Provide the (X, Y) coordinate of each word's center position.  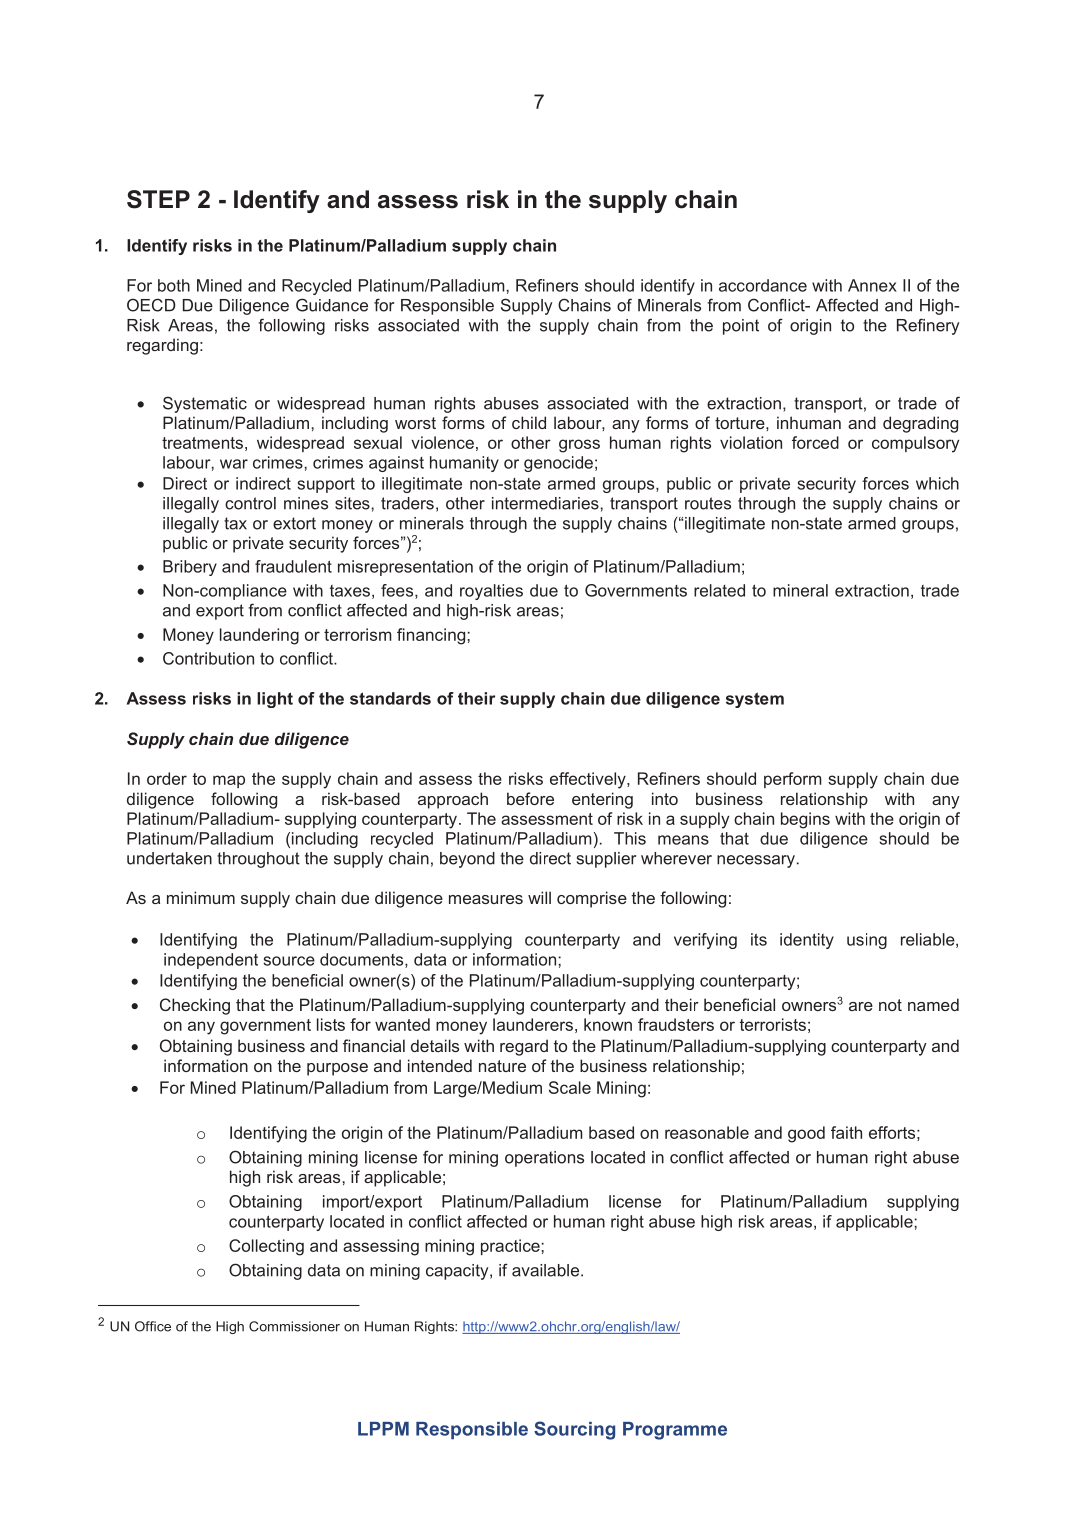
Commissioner (294, 1326)
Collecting (266, 1247)
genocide (558, 464)
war (234, 464)
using (867, 941)
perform (793, 780)
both (174, 285)
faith (846, 1132)
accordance (763, 285)
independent (211, 961)
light (275, 700)
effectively (589, 780)
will (539, 897)
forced (815, 442)
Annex (872, 285)
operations (544, 1159)
